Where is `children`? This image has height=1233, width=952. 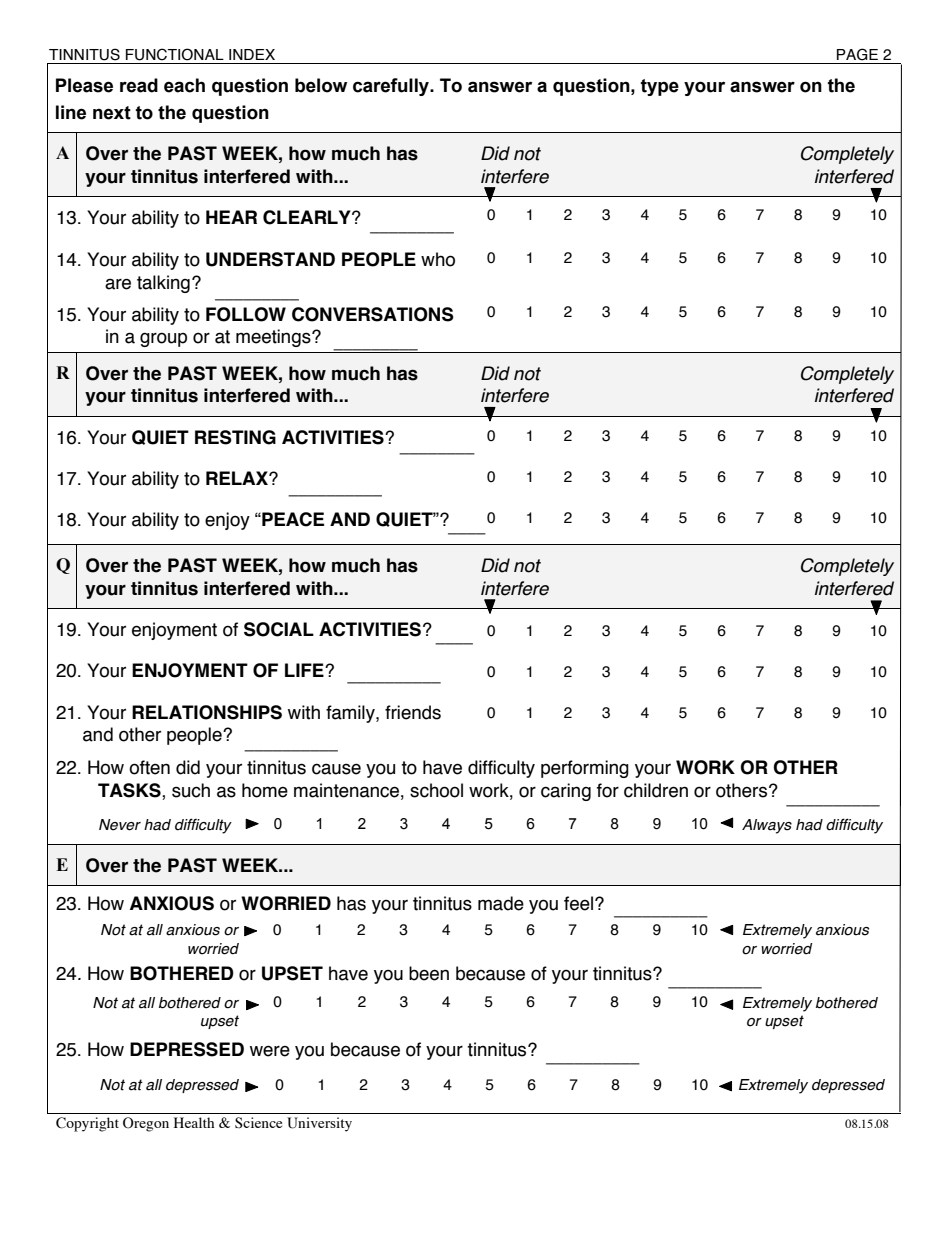 children is located at coordinates (656, 790).
